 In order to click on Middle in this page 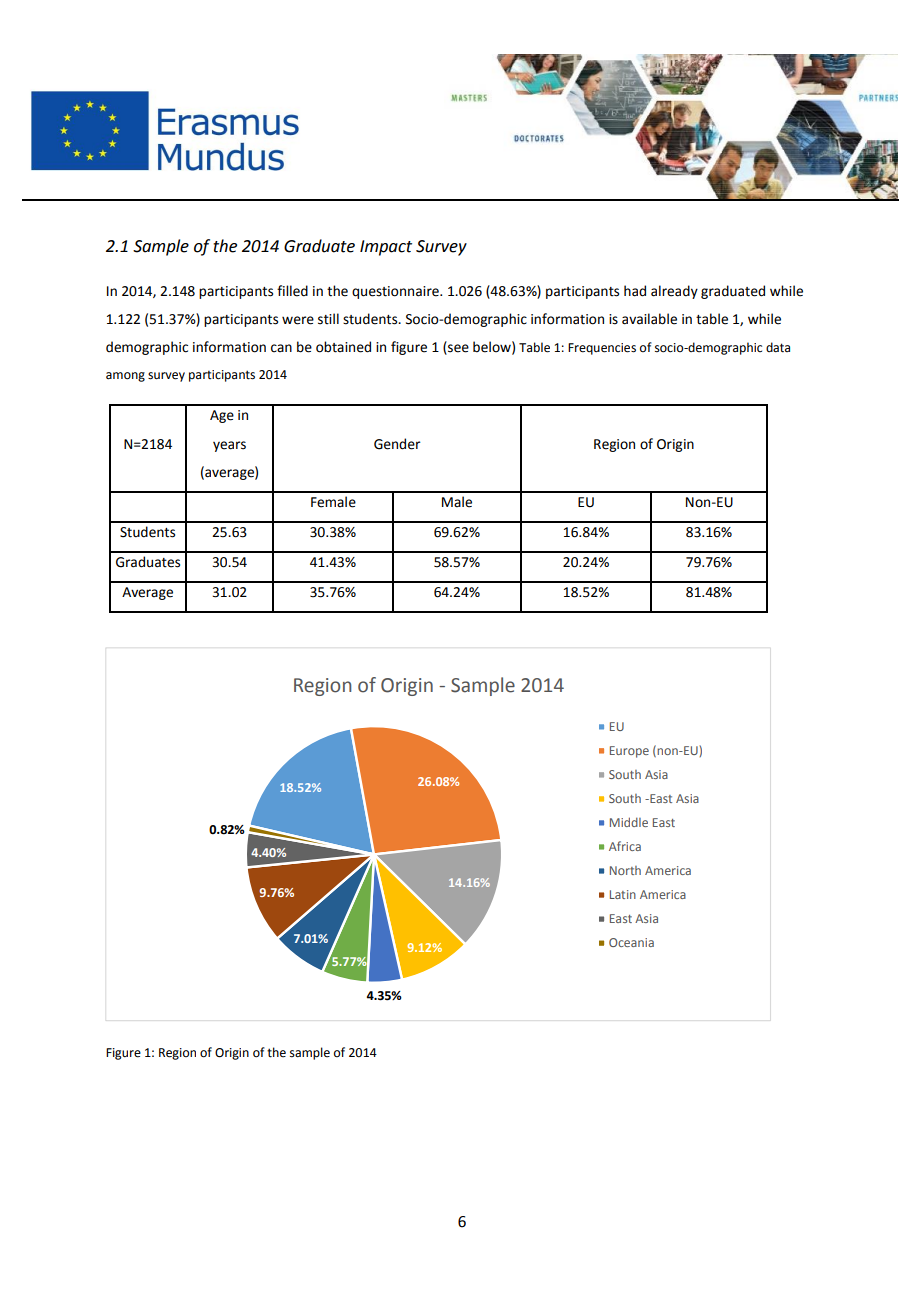, I will do `click(629, 822)`.
